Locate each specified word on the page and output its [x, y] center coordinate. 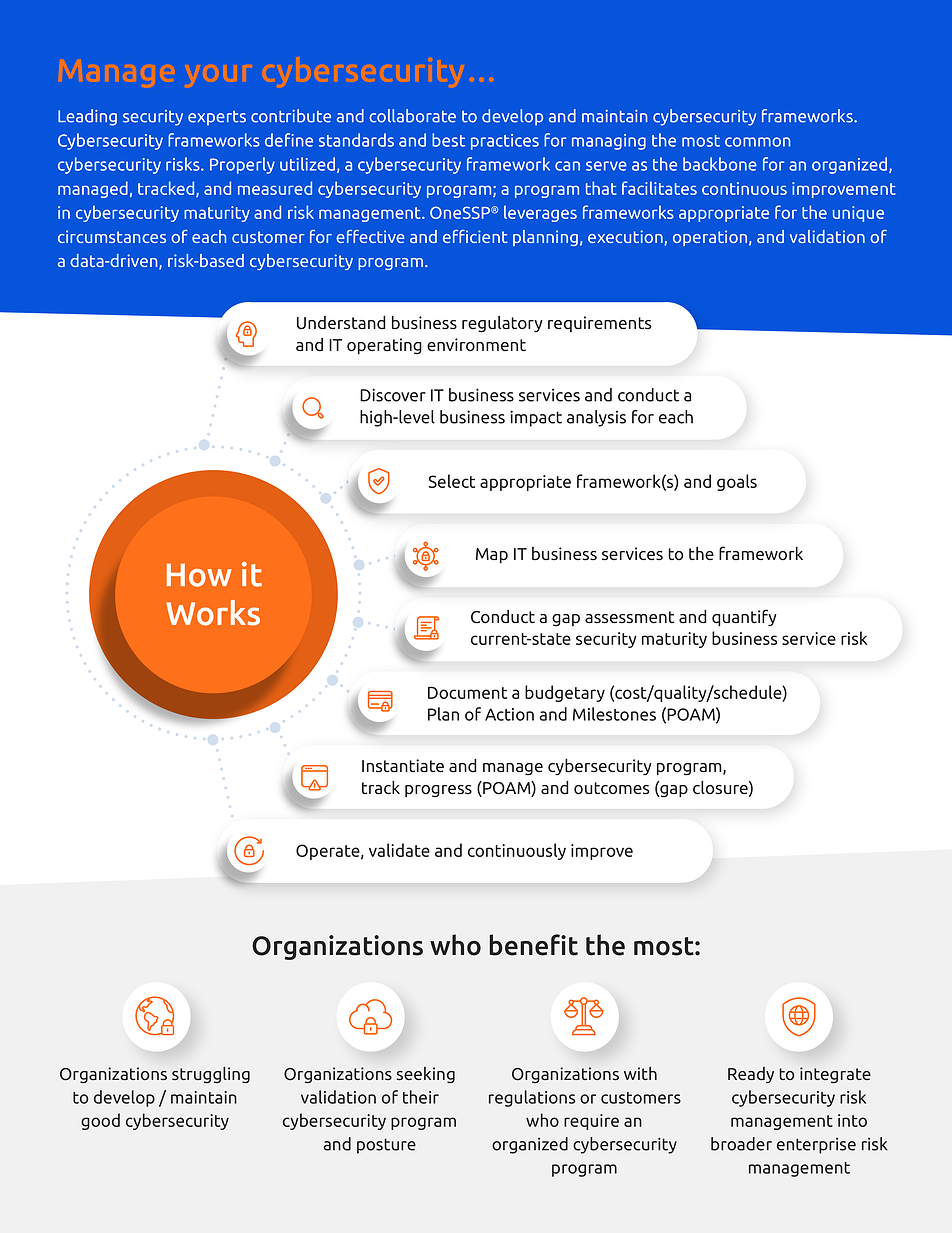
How [199, 575]
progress [438, 791]
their [421, 1097]
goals [737, 482]
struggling [211, 1075]
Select [451, 481]
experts [217, 118]
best [448, 140]
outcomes [611, 788]
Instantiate [403, 766]
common [758, 142]
